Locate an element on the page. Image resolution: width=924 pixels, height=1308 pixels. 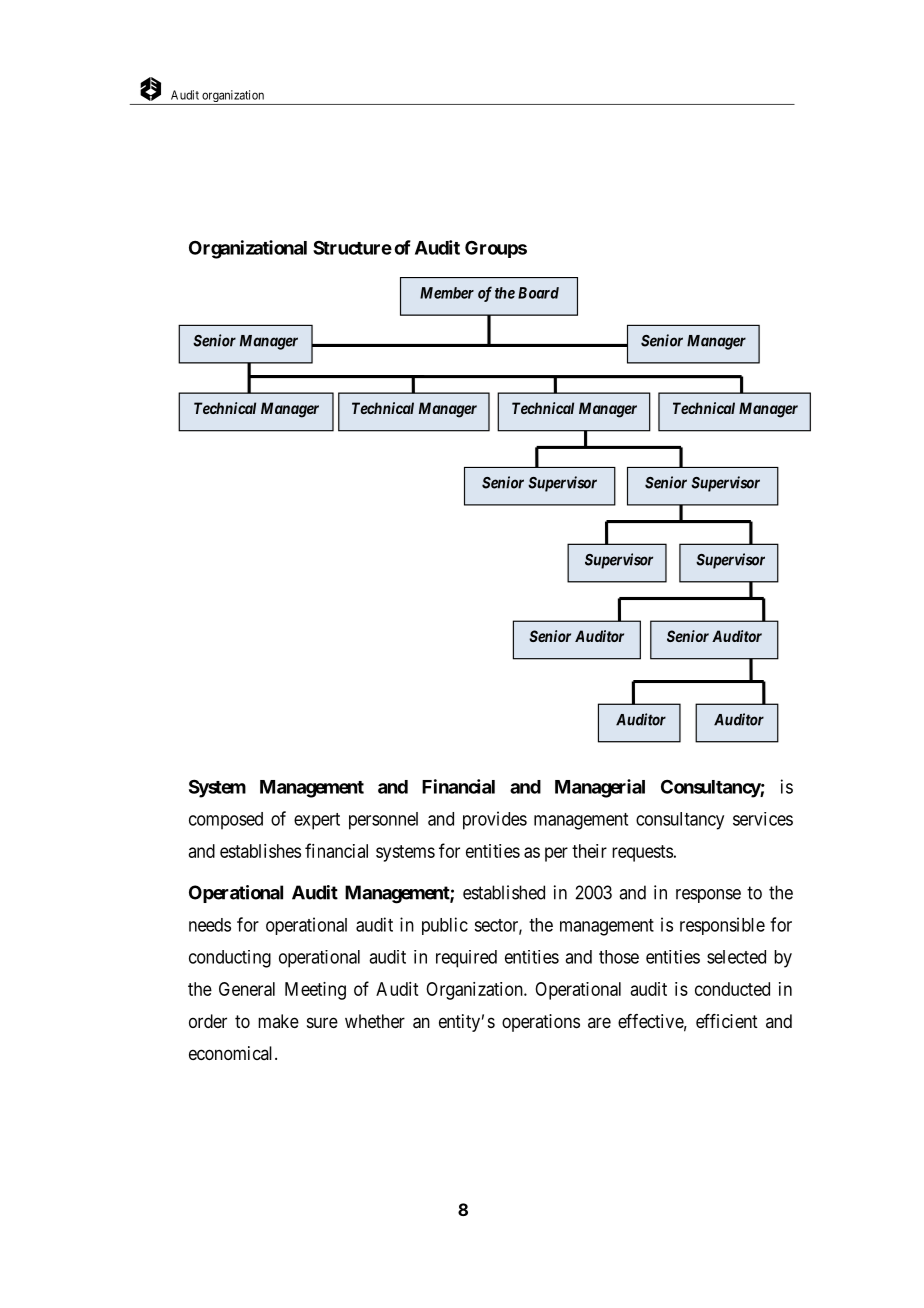
services is located at coordinates (763, 819).
